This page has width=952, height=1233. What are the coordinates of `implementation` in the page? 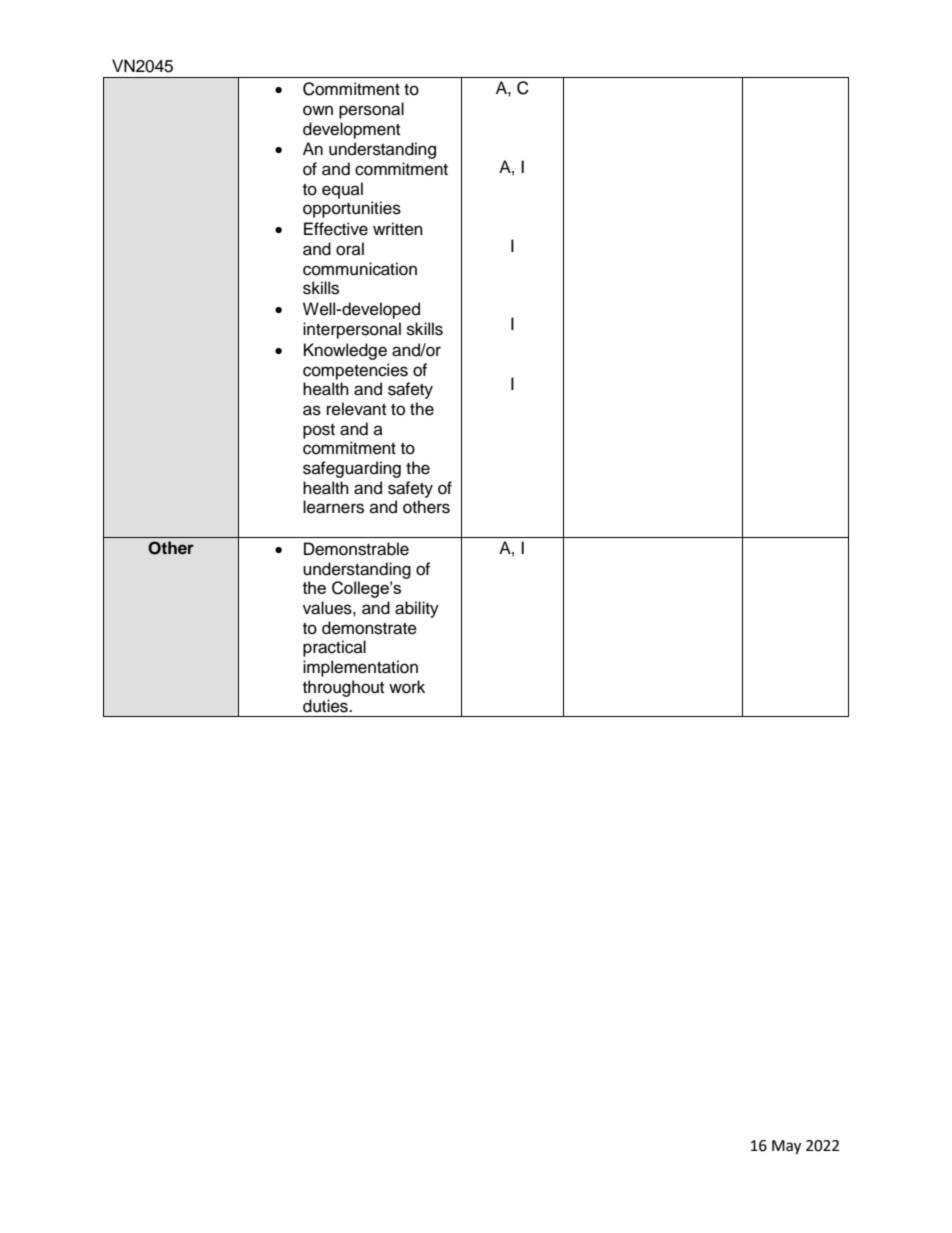 It's located at (360, 668).
